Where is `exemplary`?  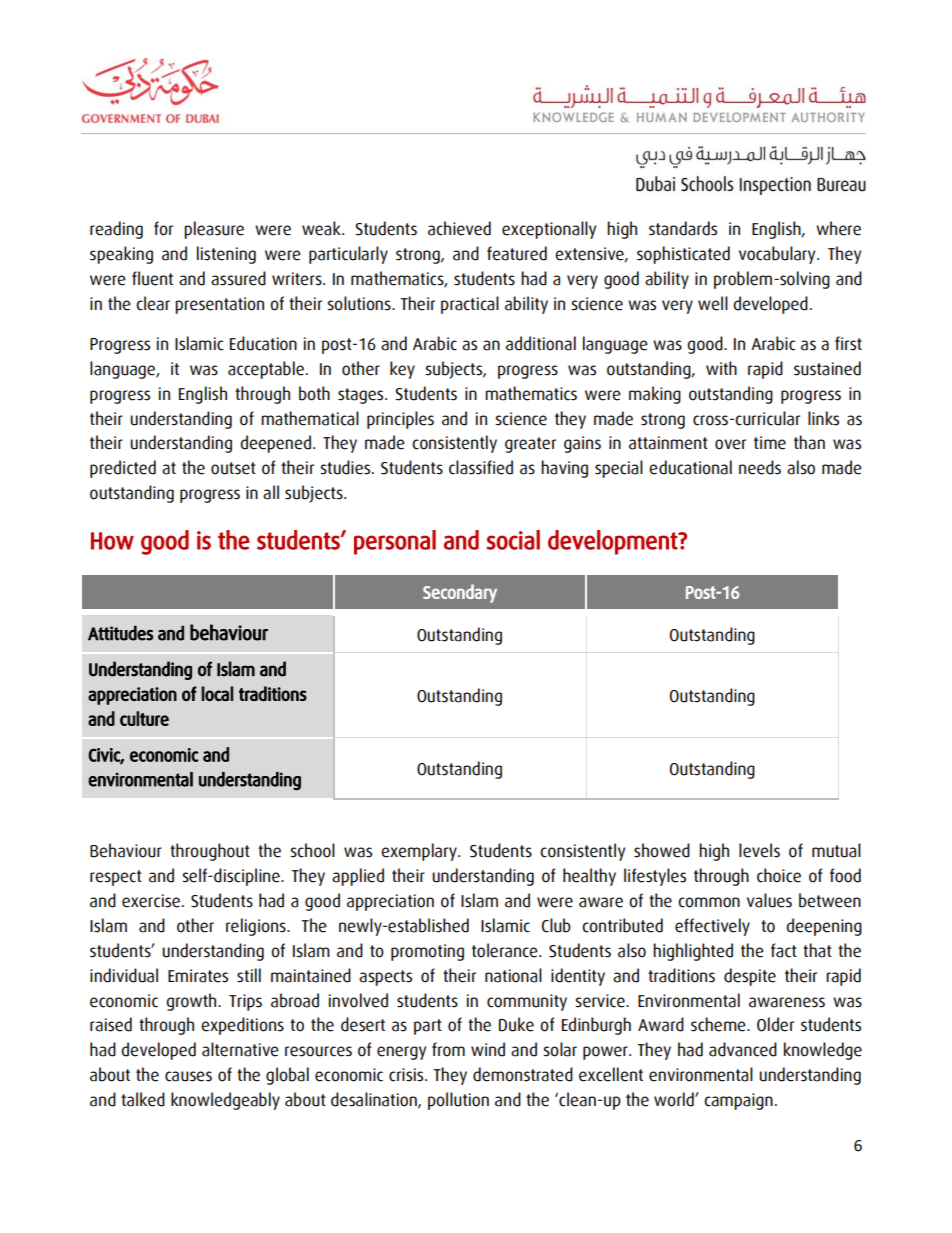 exemplary is located at coordinates (420, 852).
